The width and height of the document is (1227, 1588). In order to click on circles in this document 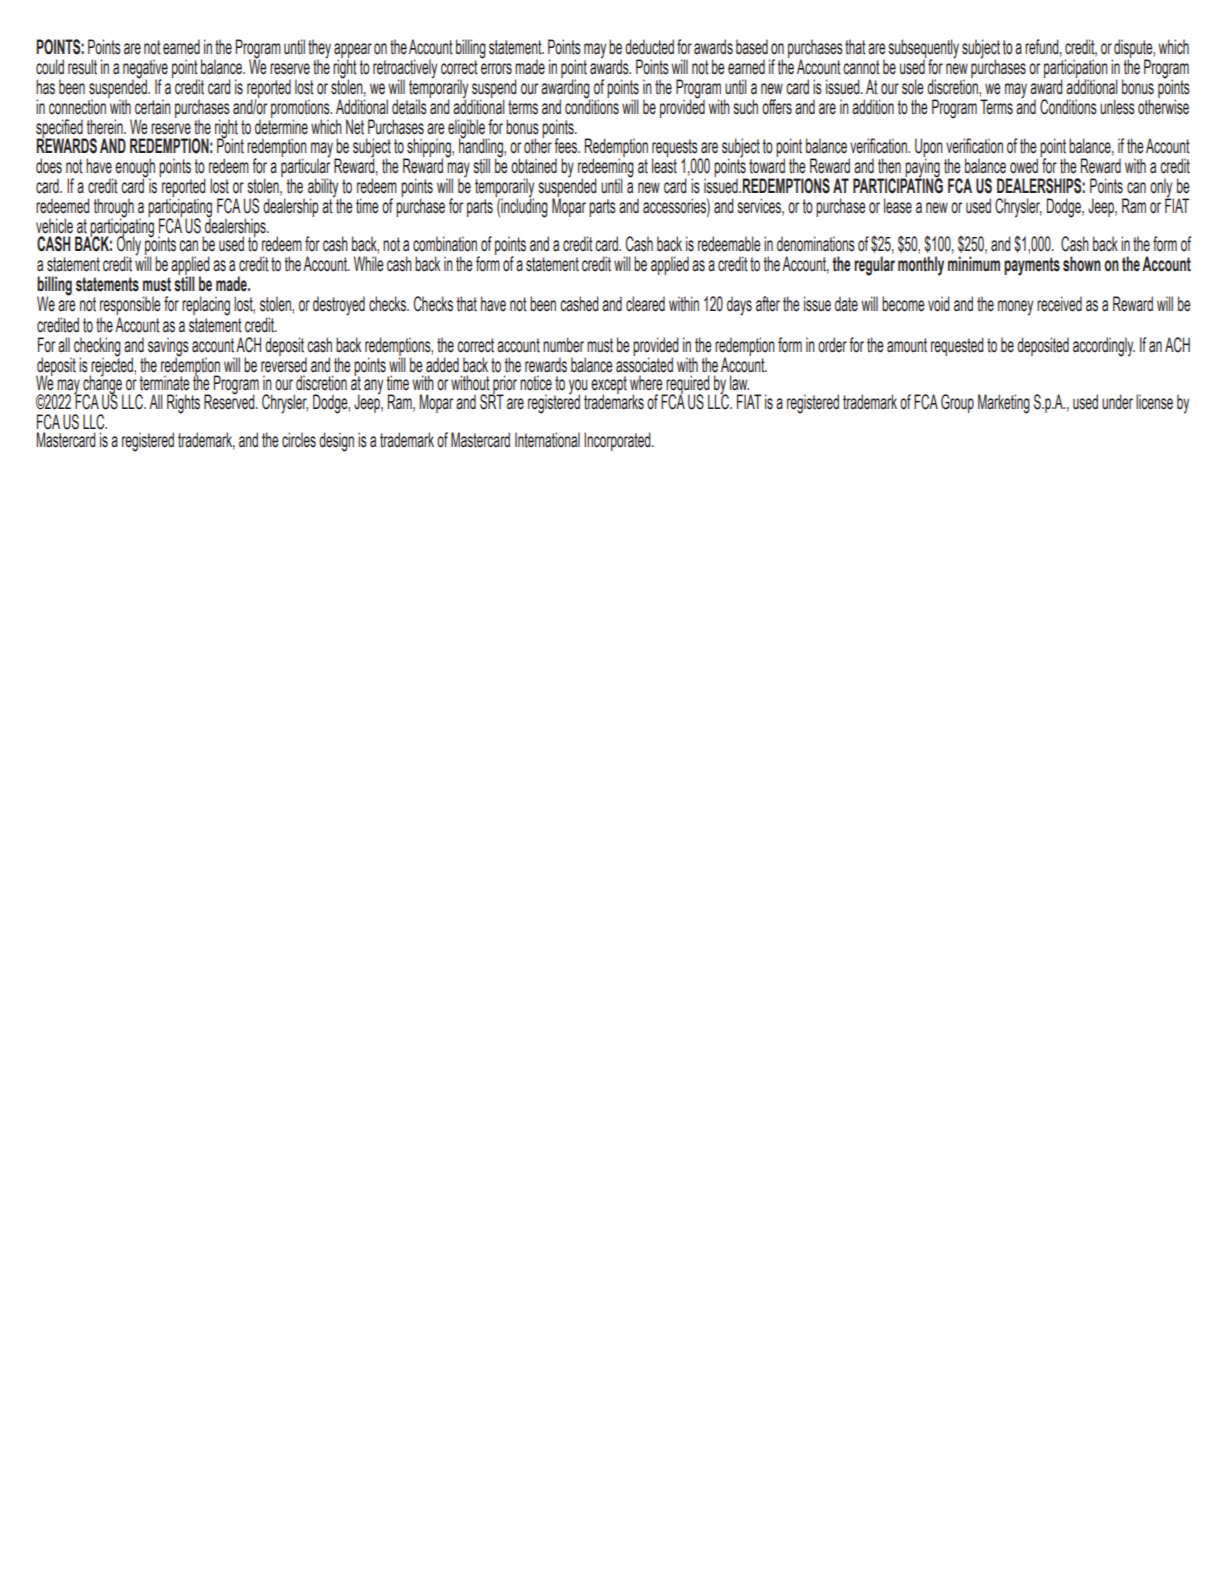, I will do `click(299, 440)`.
